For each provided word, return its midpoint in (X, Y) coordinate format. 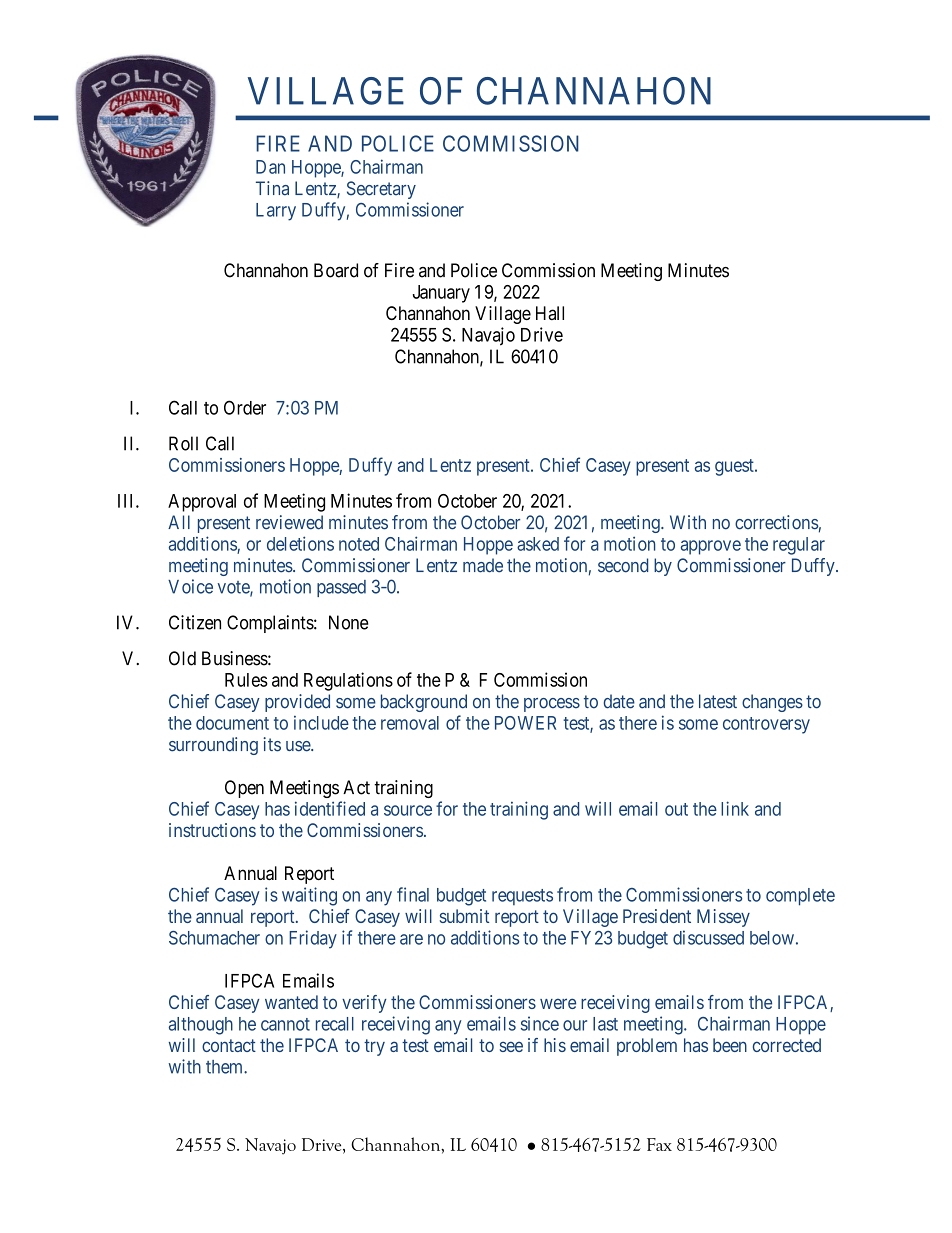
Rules (246, 680)
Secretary (381, 190)
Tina (272, 188)
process (552, 705)
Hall (550, 313)
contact (229, 1045)
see (511, 1046)
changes (772, 703)
